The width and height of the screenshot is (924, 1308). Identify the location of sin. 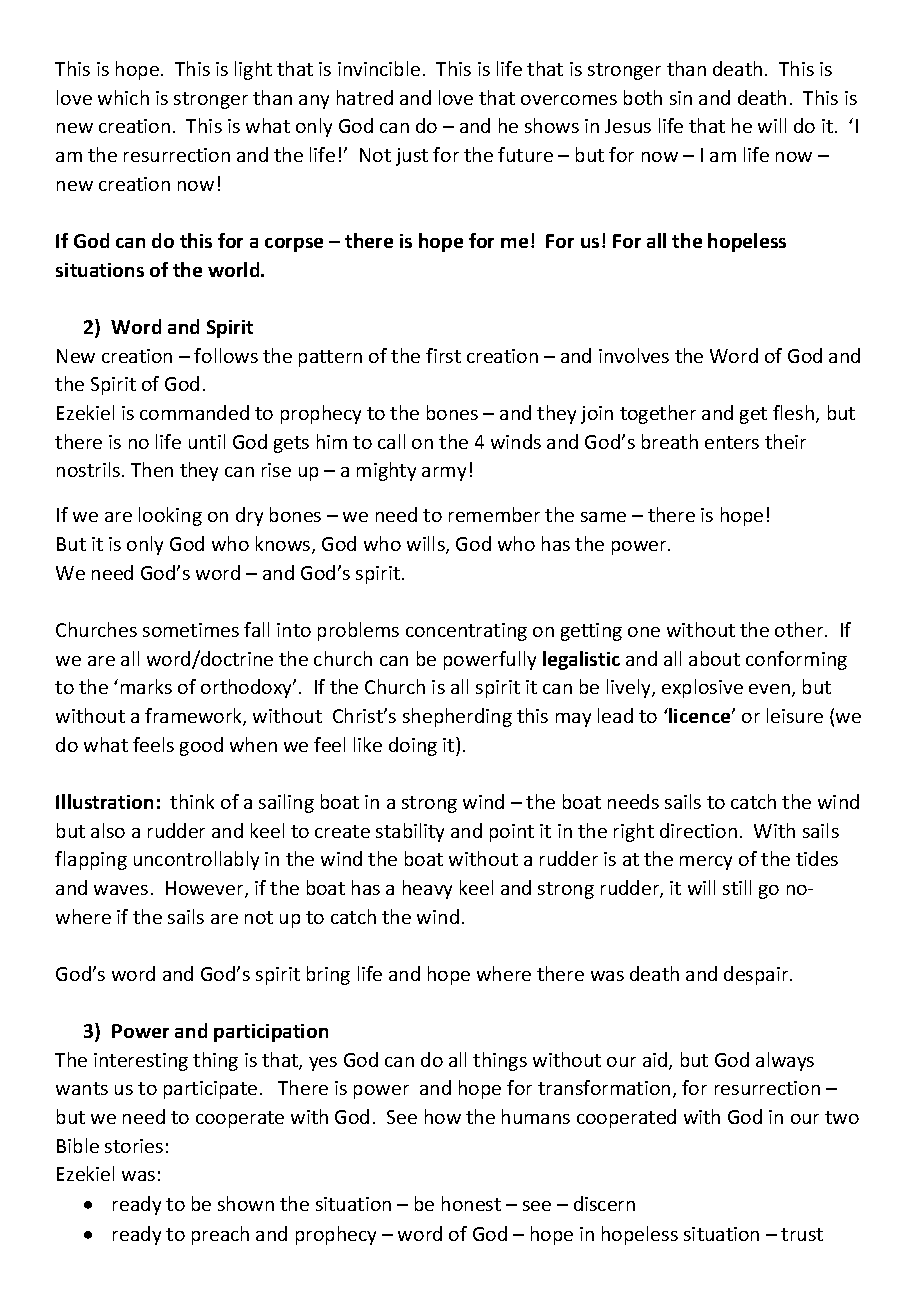
(681, 98).
